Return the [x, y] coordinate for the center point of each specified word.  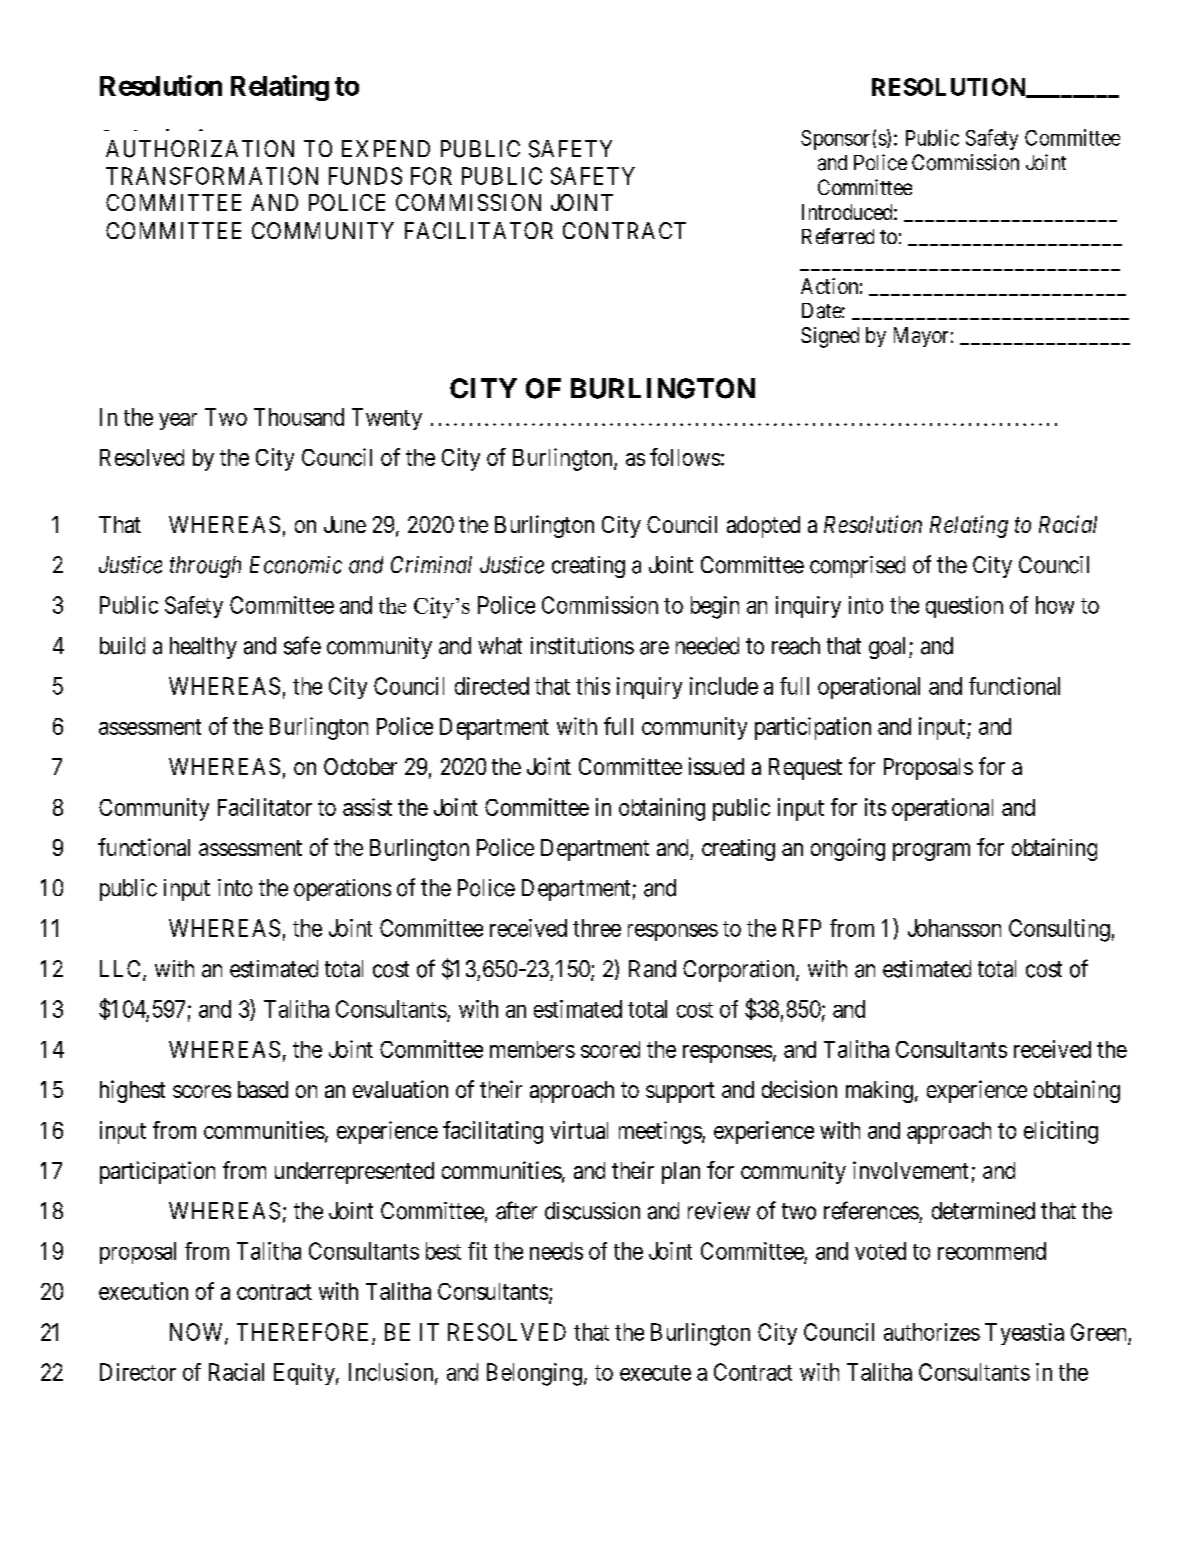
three [597, 928]
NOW [198, 1333]
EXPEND [386, 148]
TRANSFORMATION [212, 176]
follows [685, 457]
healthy [203, 648]
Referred [838, 236]
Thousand [299, 417]
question [964, 607]
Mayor [921, 337]
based [263, 1089]
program [931, 852]
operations [342, 890]
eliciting [1061, 1132]
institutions [582, 646]
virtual [579, 1130]
